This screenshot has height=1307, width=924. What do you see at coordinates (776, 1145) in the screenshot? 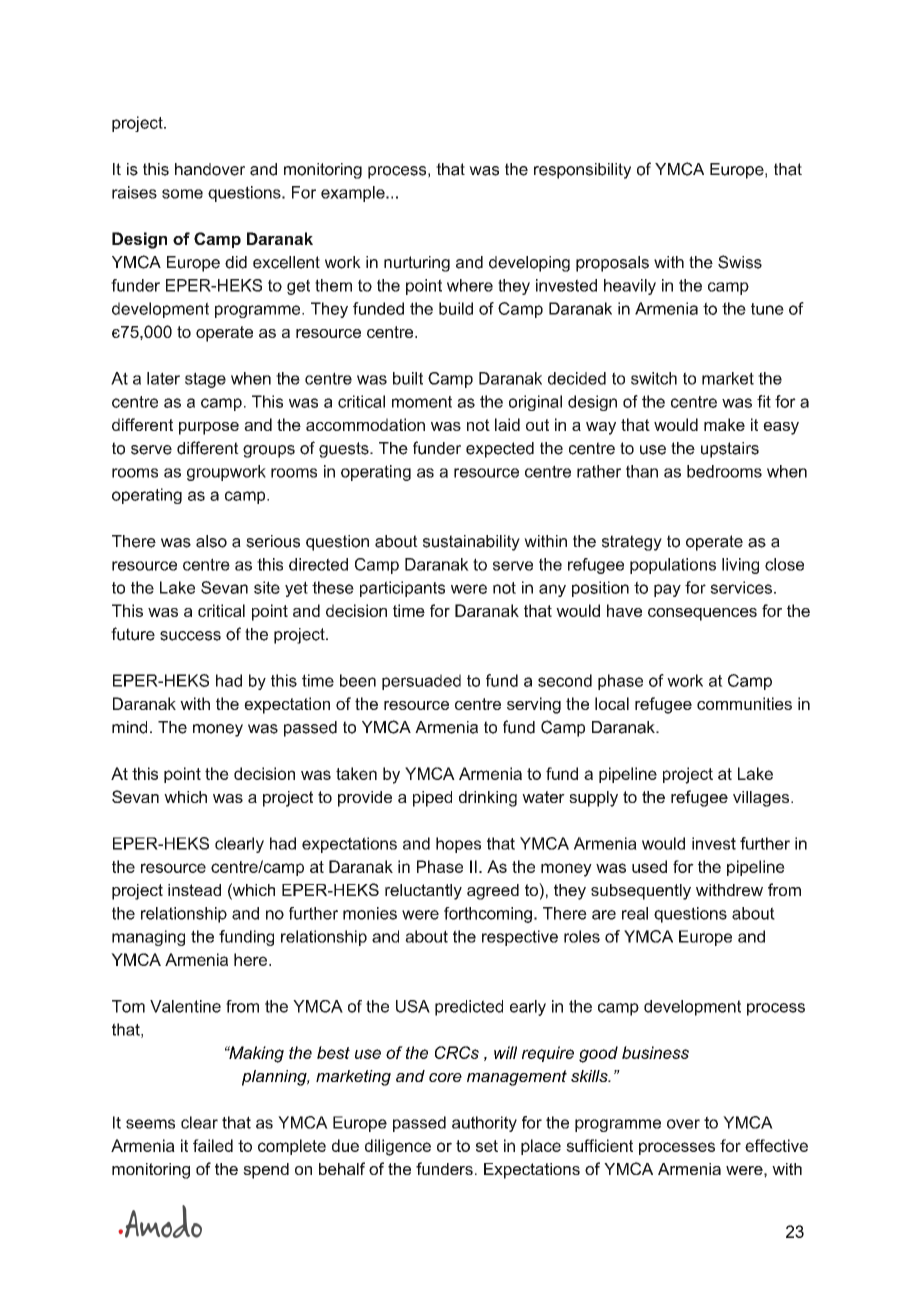
I see `effective` at bounding box center [776, 1145].
